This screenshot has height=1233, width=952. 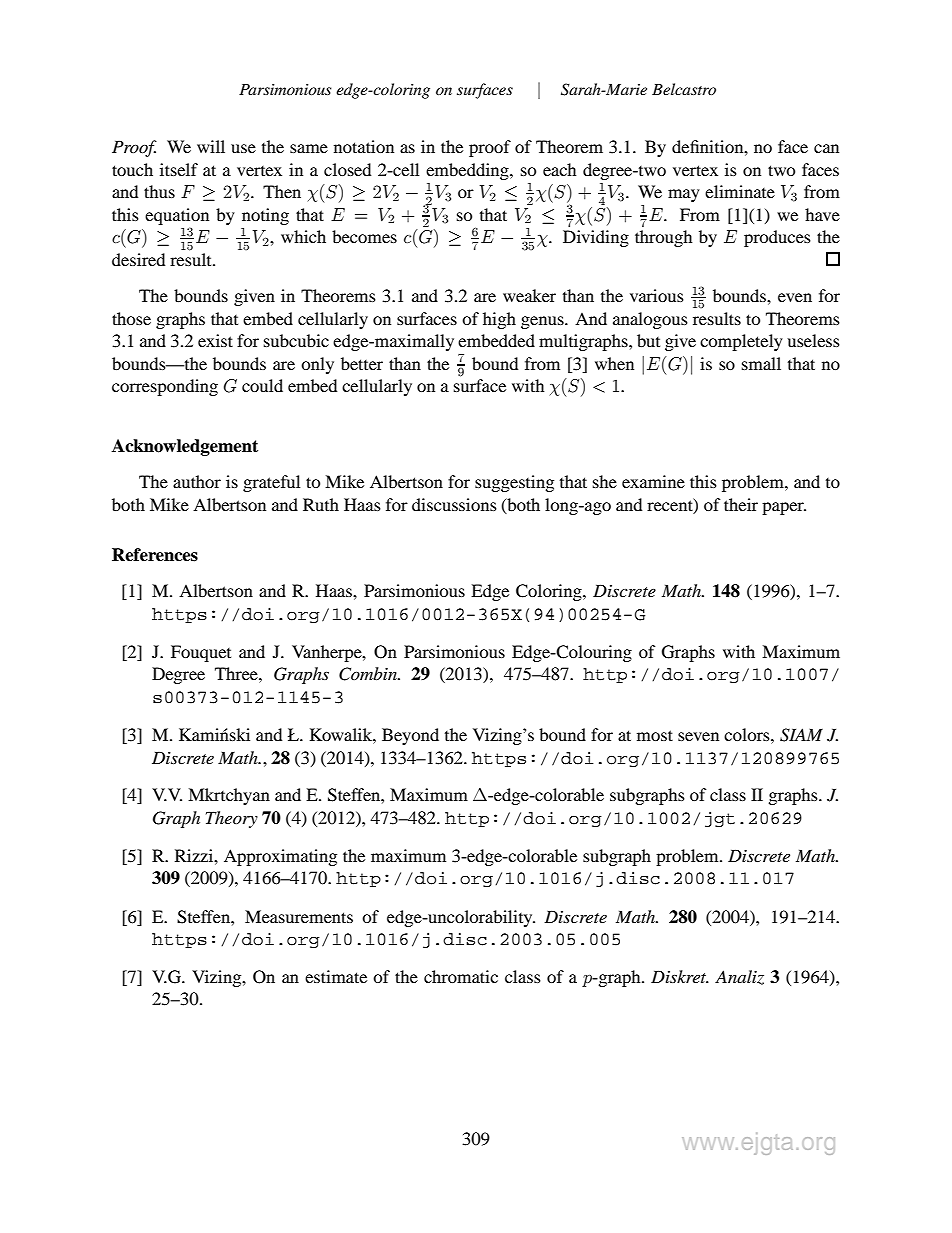 I want to click on eliminate, so click(x=740, y=191).
